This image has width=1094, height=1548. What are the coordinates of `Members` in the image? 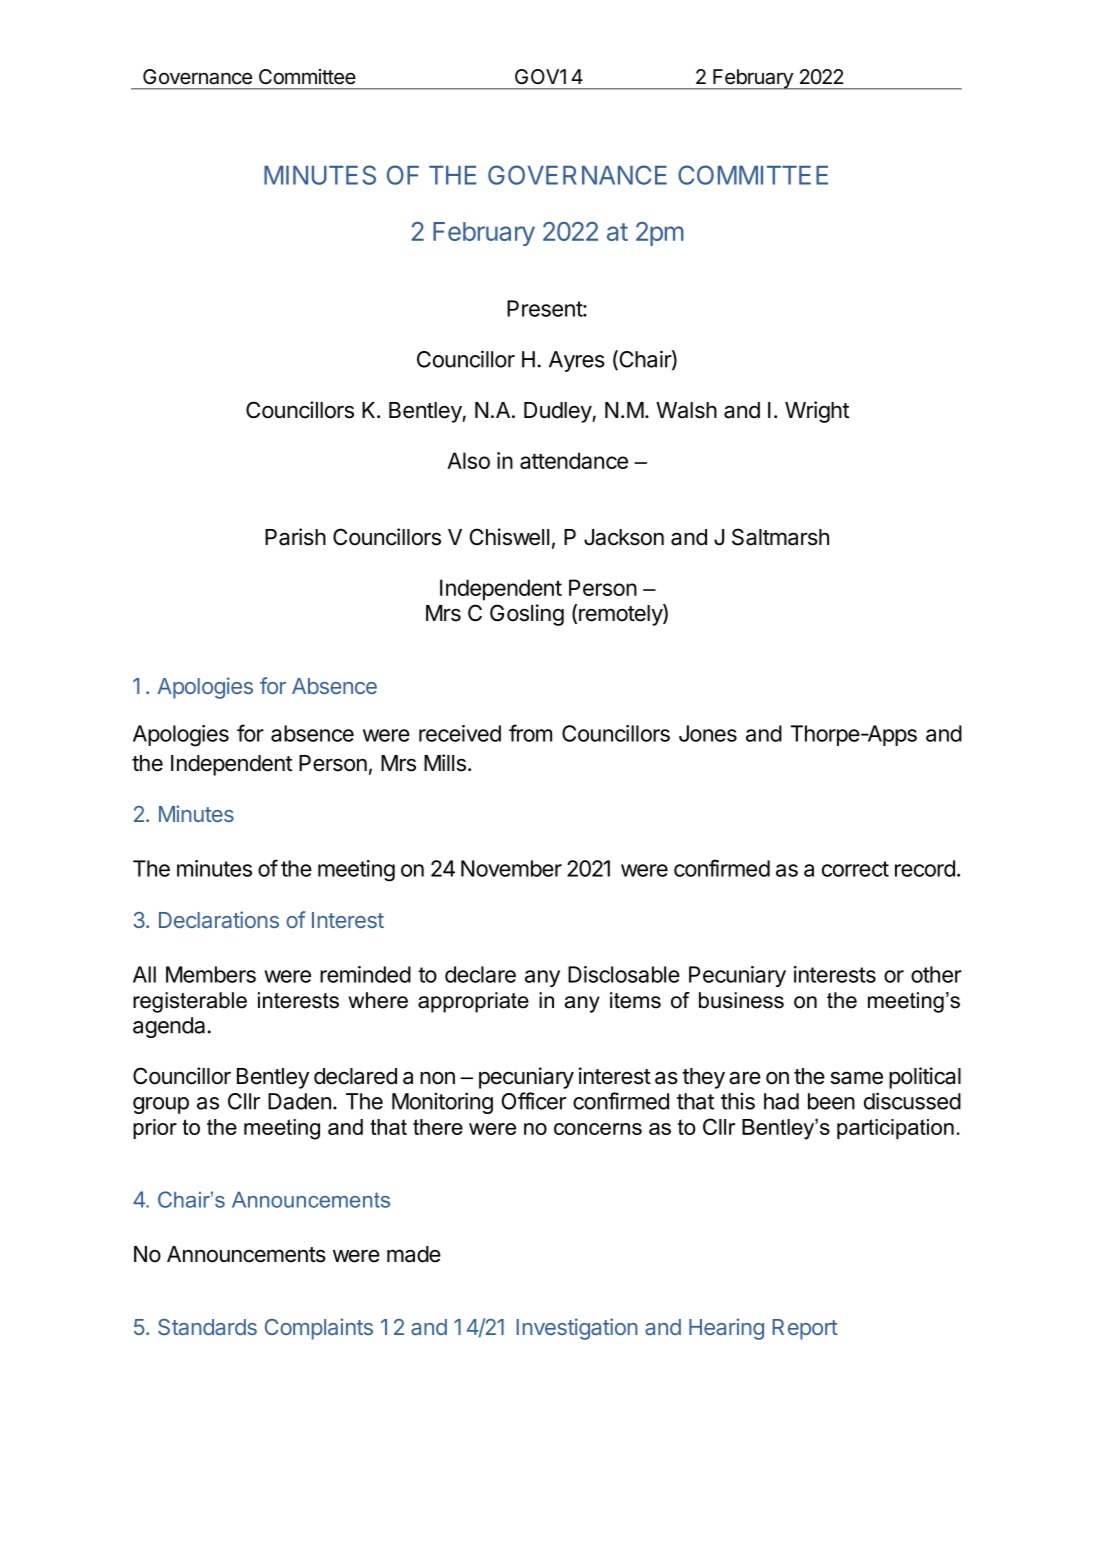 It's located at (211, 974).
